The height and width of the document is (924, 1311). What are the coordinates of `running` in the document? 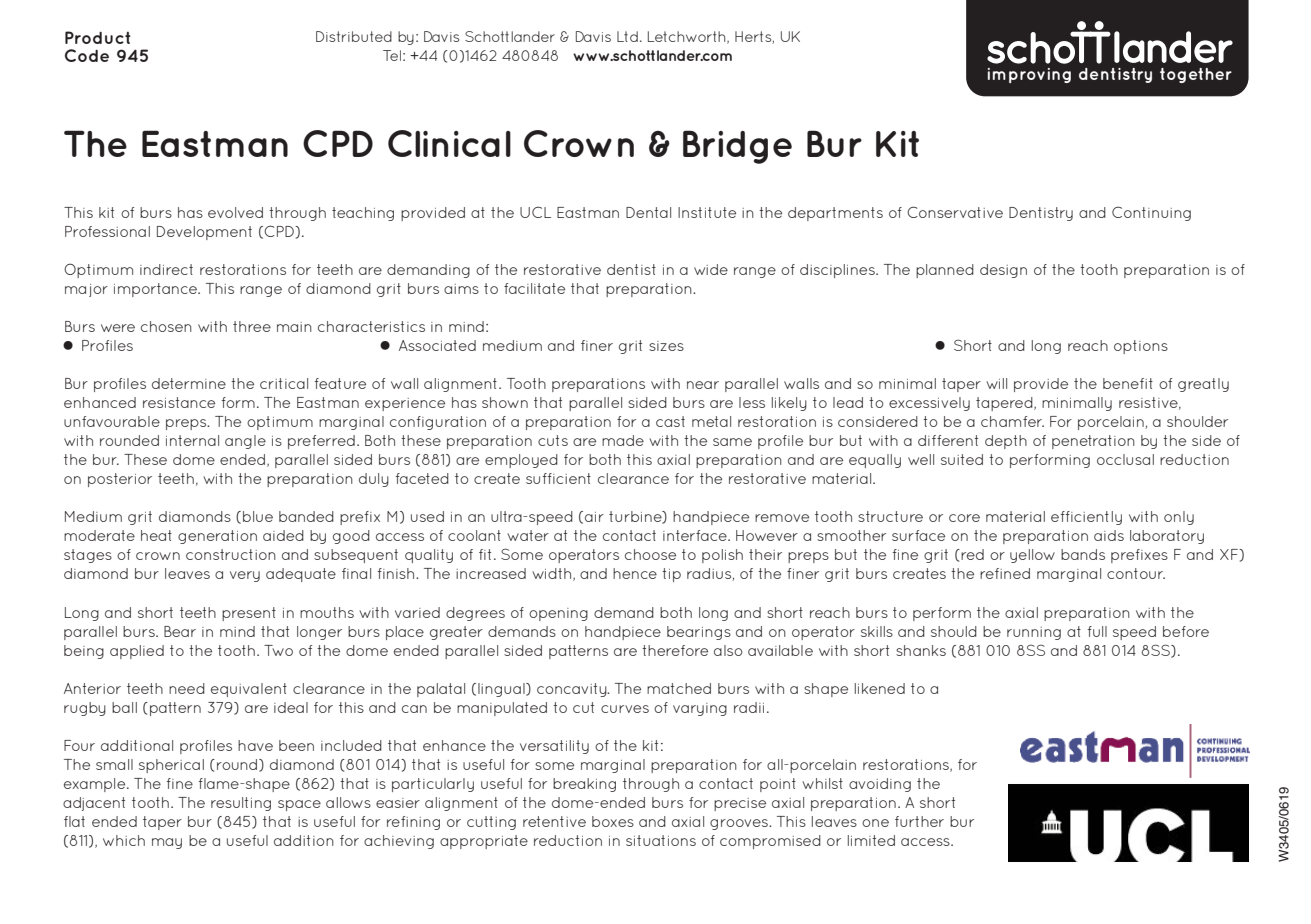 It's located at (1034, 633).
